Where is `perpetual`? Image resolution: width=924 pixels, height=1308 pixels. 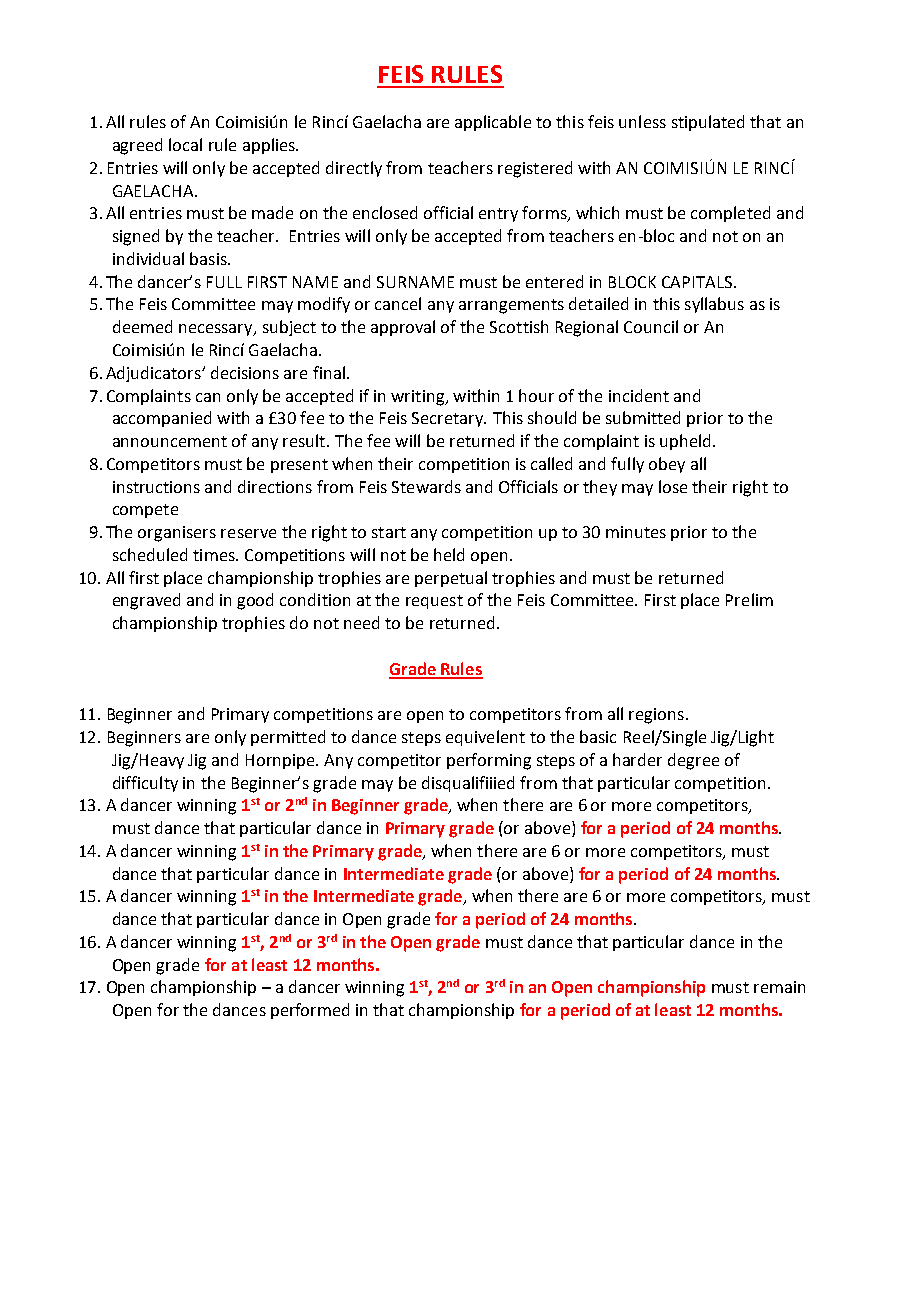 perpetual is located at coordinates (451, 579).
